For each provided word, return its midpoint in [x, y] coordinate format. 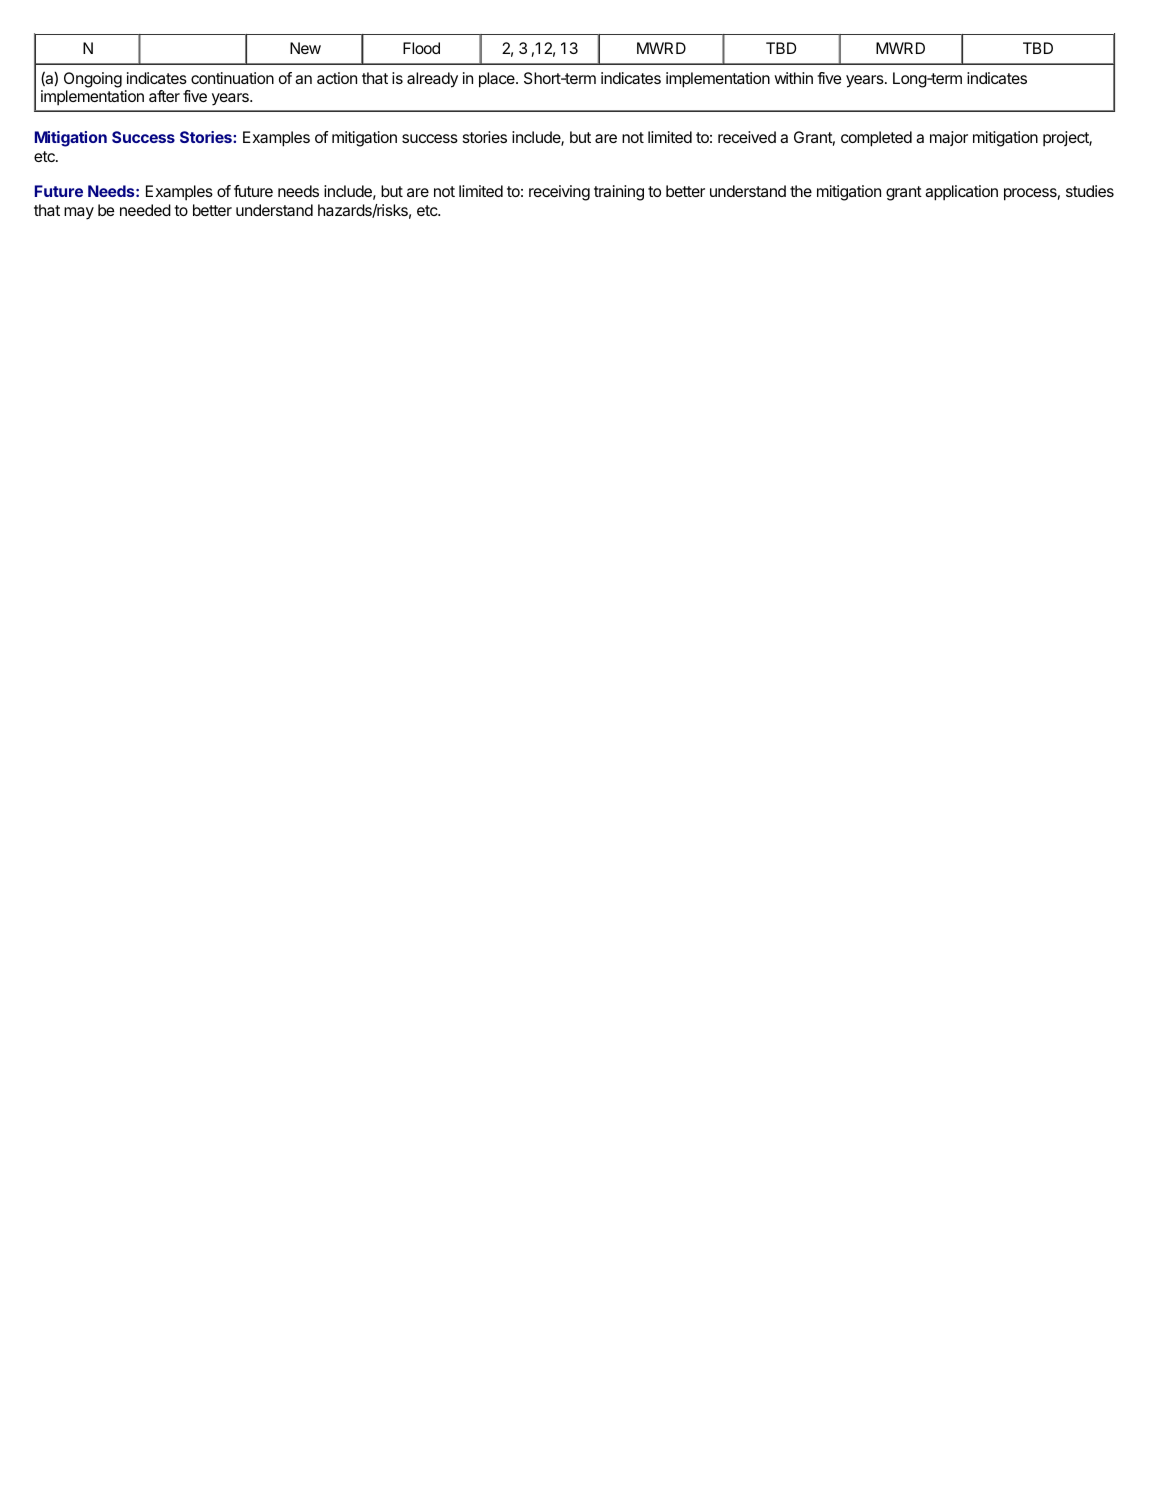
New [305, 48]
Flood [421, 48]
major [949, 138]
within [793, 78]
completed [876, 139]
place [498, 80]
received [747, 137]
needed [145, 210]
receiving [559, 193]
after [164, 96]
